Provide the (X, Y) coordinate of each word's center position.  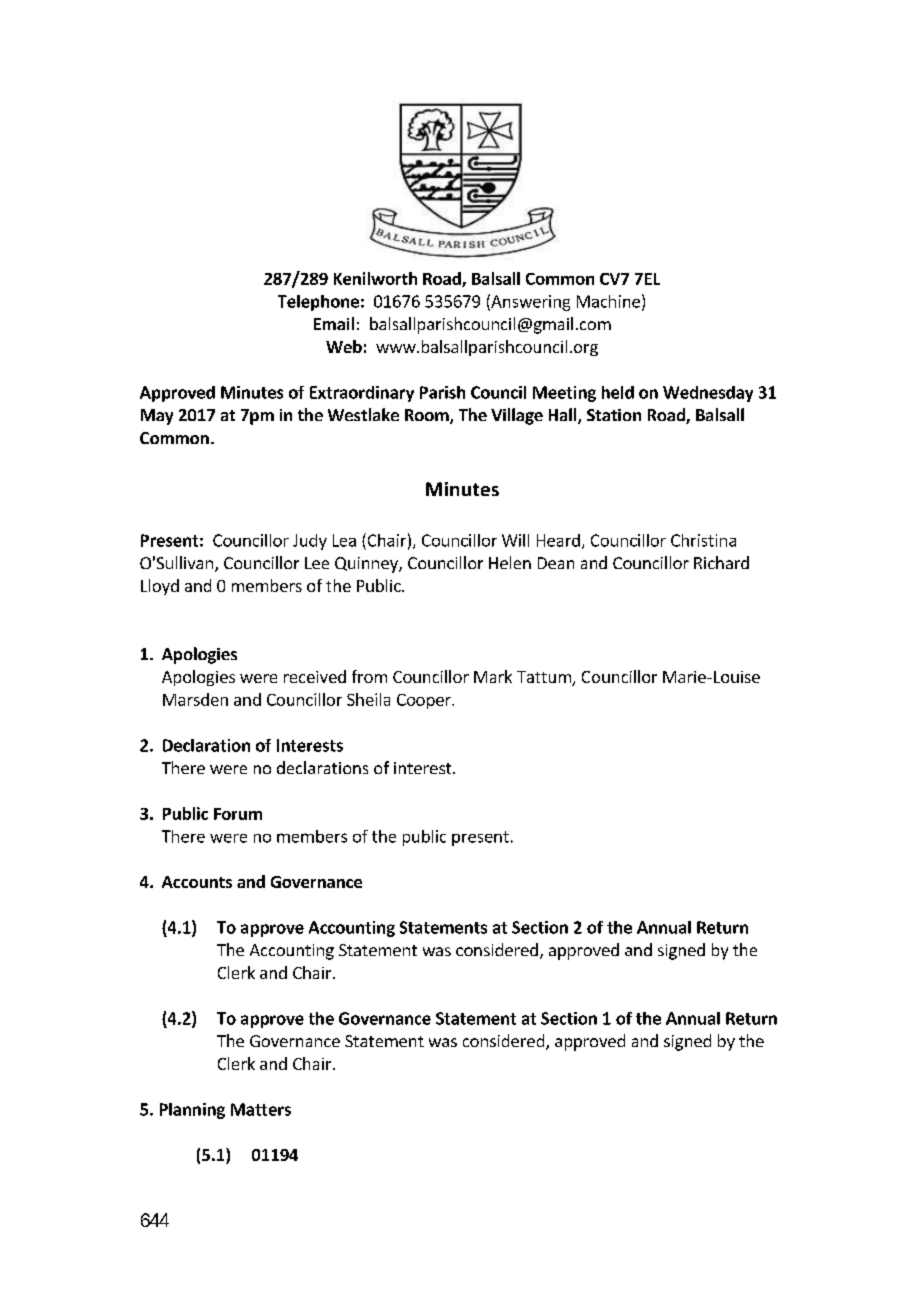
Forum (238, 814)
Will (515, 540)
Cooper (425, 701)
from (369, 676)
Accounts (197, 882)
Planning (192, 1111)
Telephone (318, 303)
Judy (310, 542)
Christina (703, 540)
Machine (608, 301)
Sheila (368, 699)
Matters (261, 1109)
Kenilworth (375, 278)
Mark (493, 676)
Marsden (195, 699)
